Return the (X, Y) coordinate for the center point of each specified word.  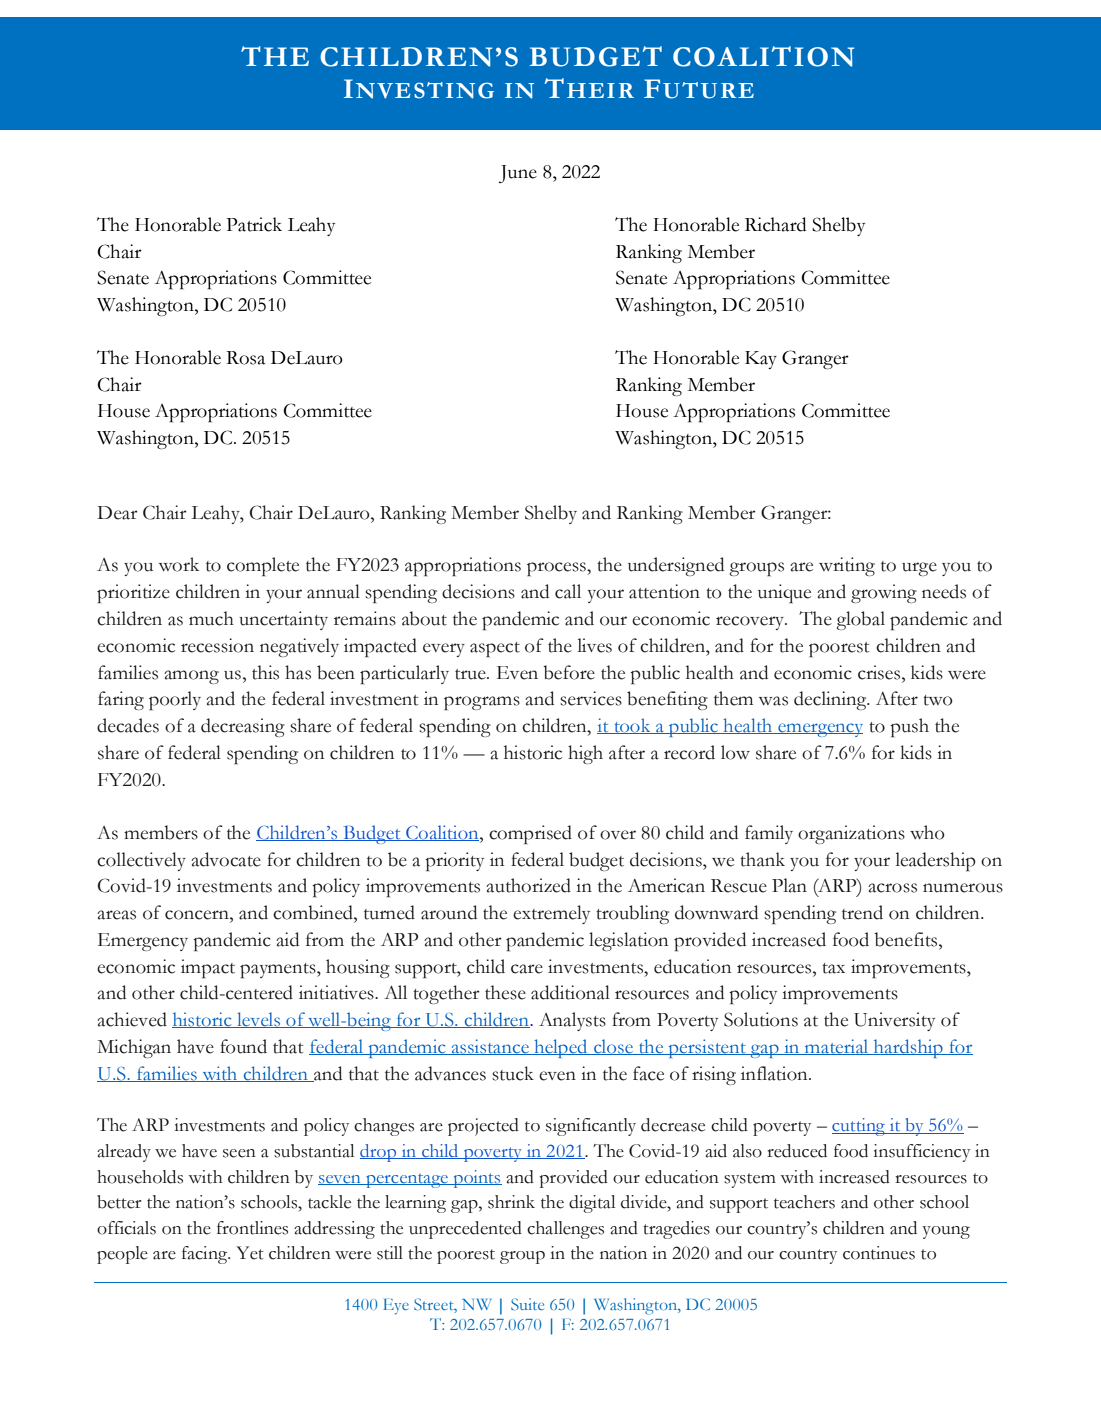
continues (879, 1253)
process (557, 569)
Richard (775, 224)
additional (570, 992)
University (894, 1021)
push (909, 727)
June (518, 174)
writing (847, 566)
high (585, 754)
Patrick (254, 224)
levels (258, 1020)
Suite (527, 1304)
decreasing (243, 727)
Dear (117, 513)
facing (206, 1255)
